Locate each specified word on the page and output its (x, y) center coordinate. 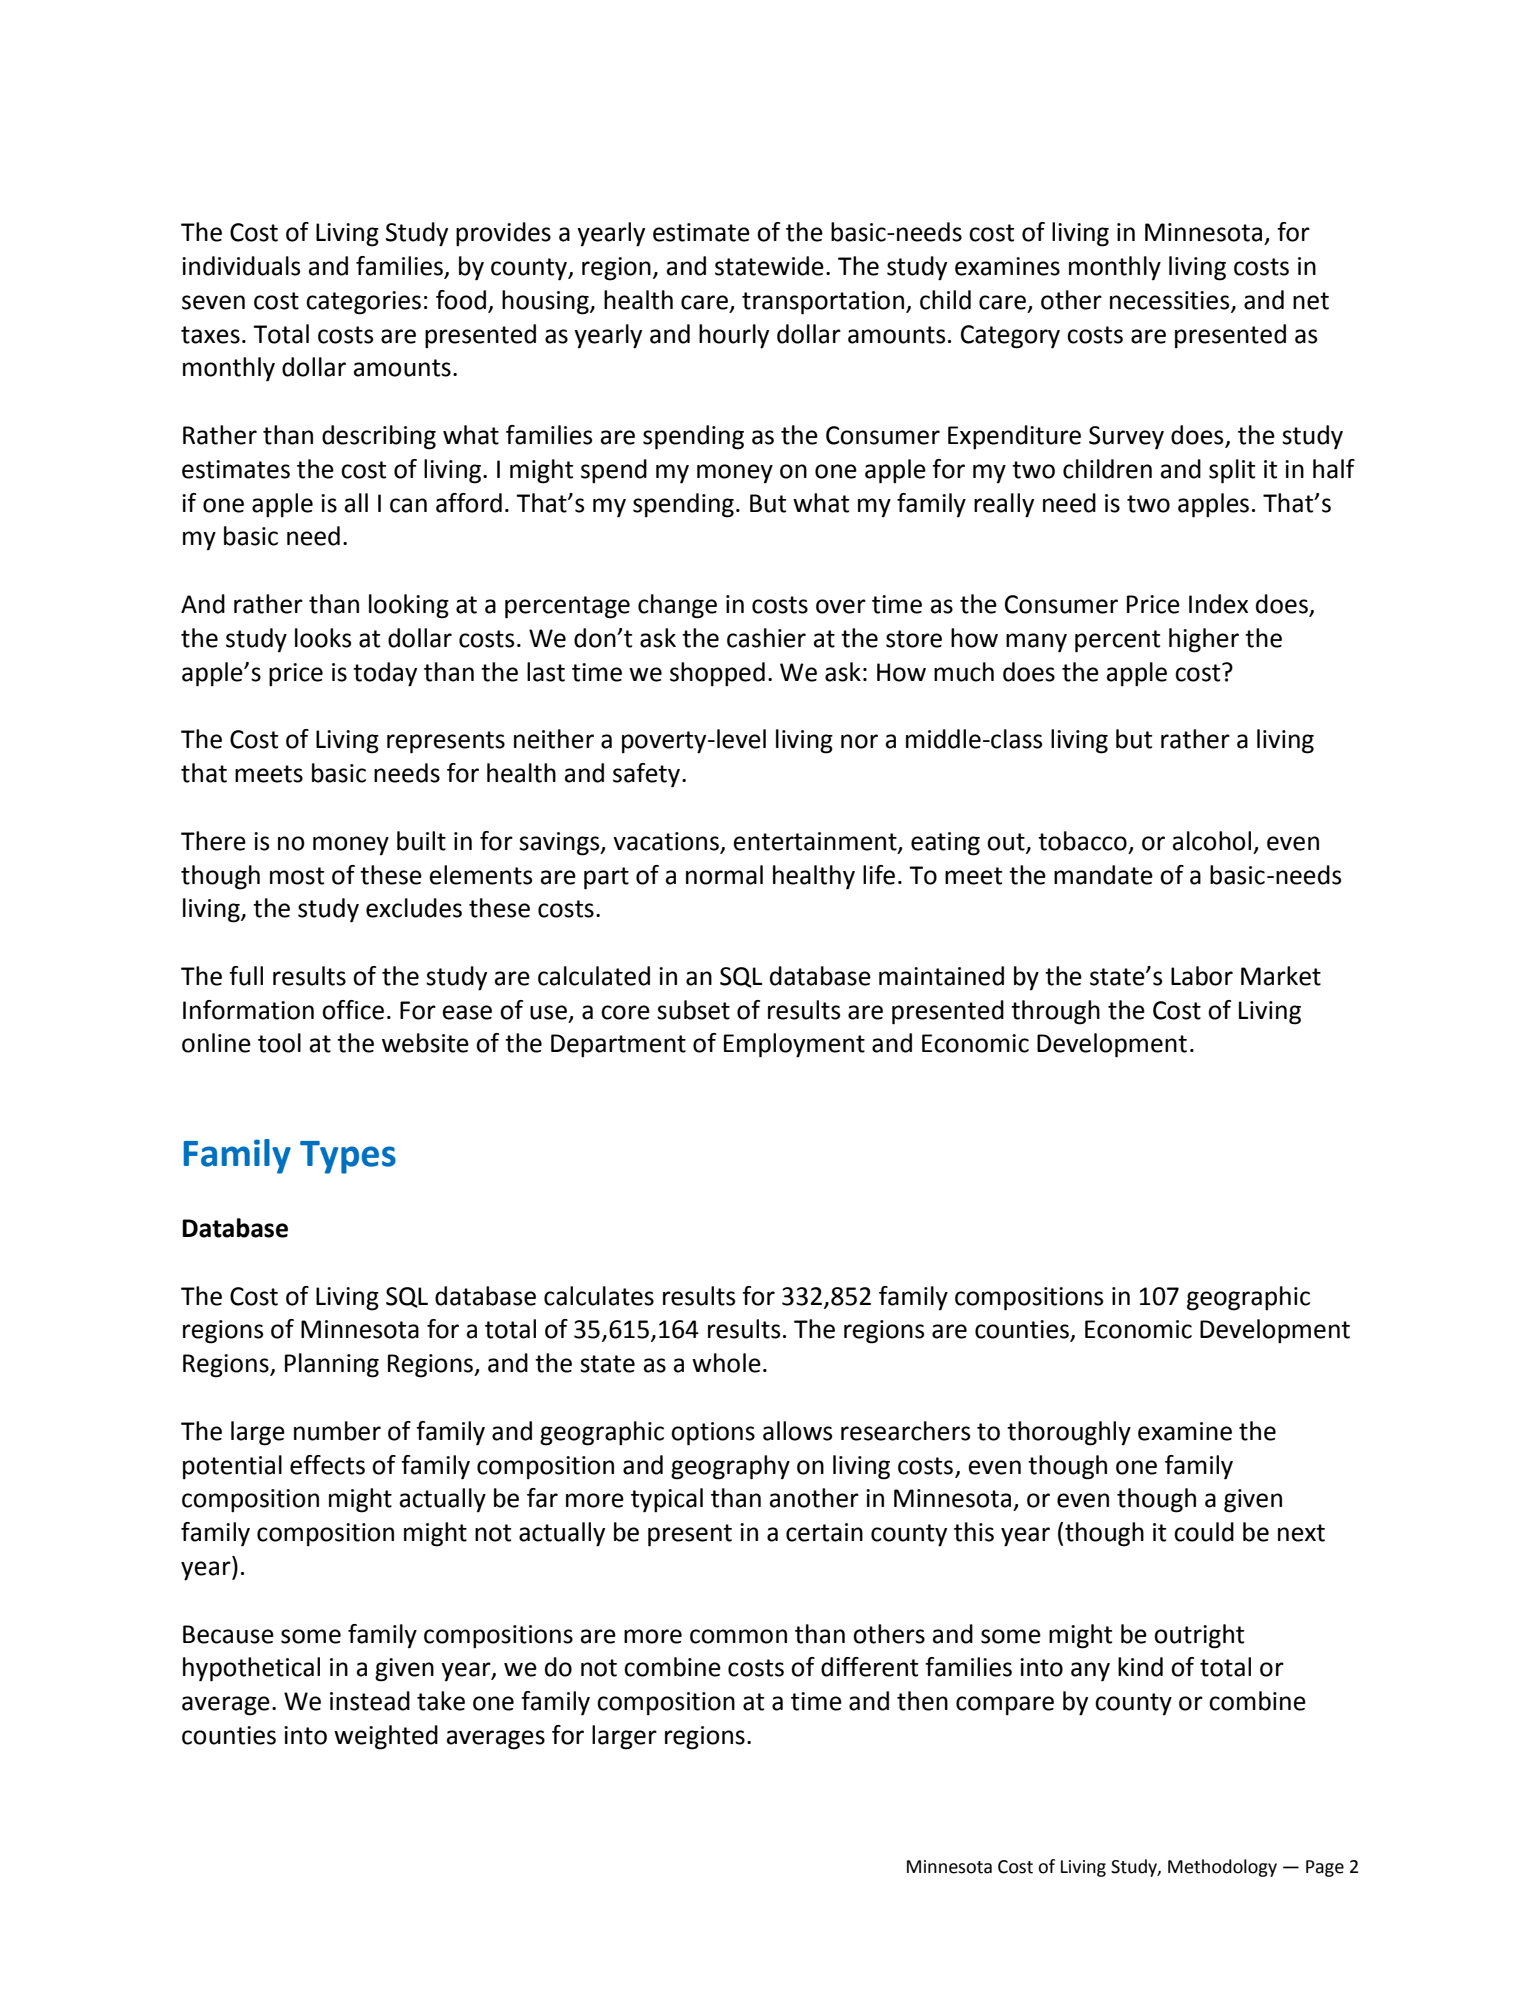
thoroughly (1069, 1433)
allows (797, 1431)
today (385, 674)
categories (363, 303)
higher (1204, 640)
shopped (717, 674)
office (353, 1010)
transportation (823, 303)
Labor (1202, 976)
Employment (794, 1045)
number (337, 1431)
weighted (386, 1737)
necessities (1171, 301)
